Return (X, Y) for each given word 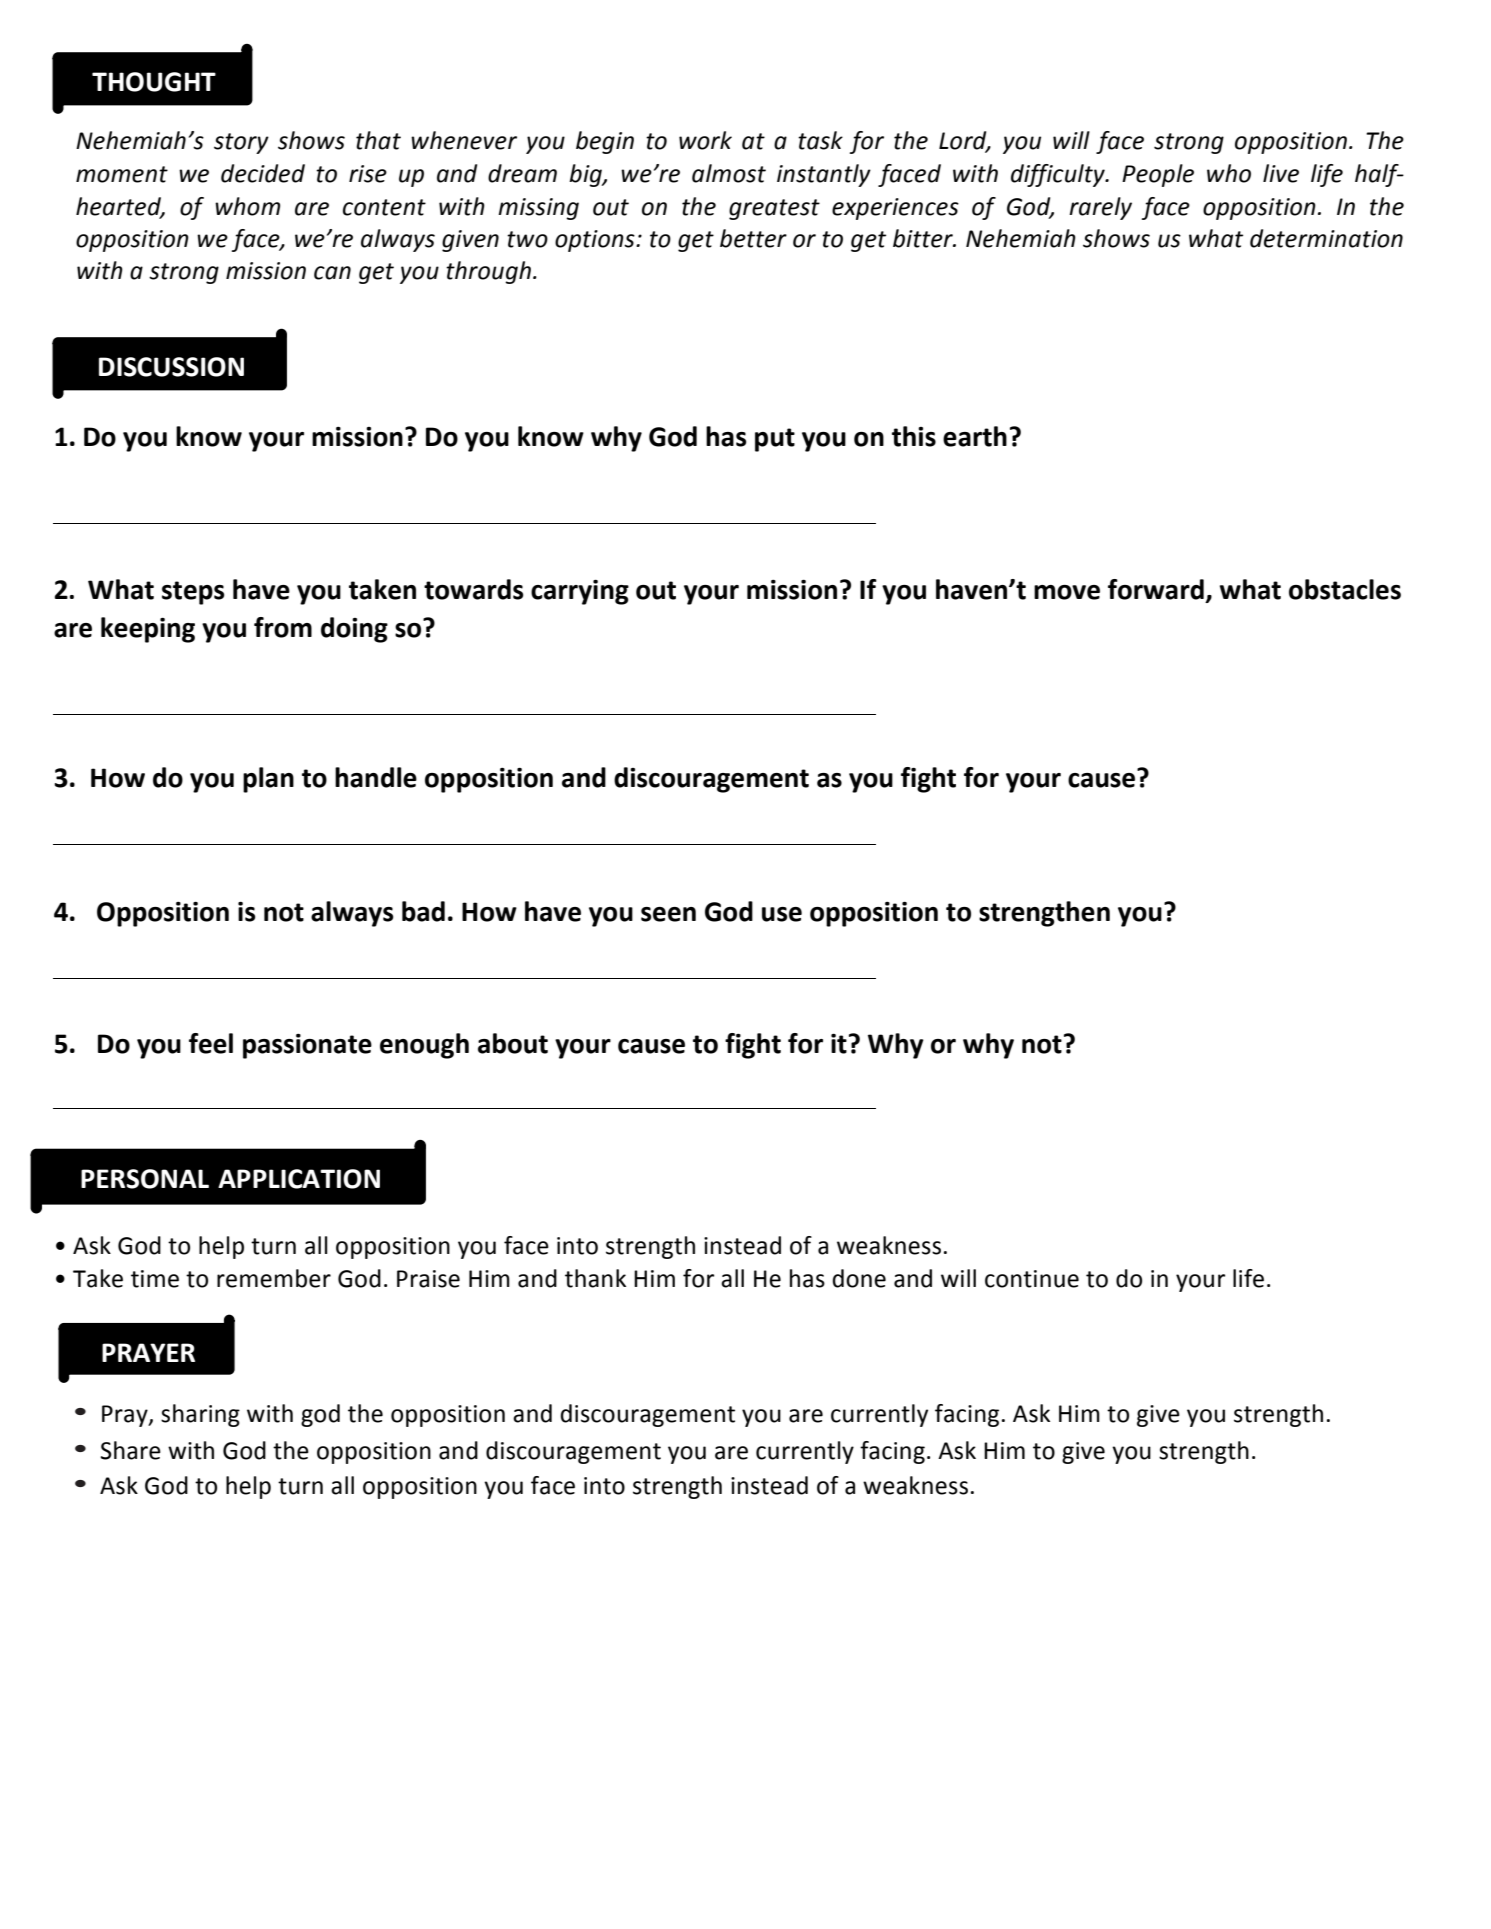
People (1158, 175)
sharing (200, 1415)
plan (268, 780)
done (859, 1278)
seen (668, 914)
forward (1156, 589)
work (705, 140)
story (241, 143)
